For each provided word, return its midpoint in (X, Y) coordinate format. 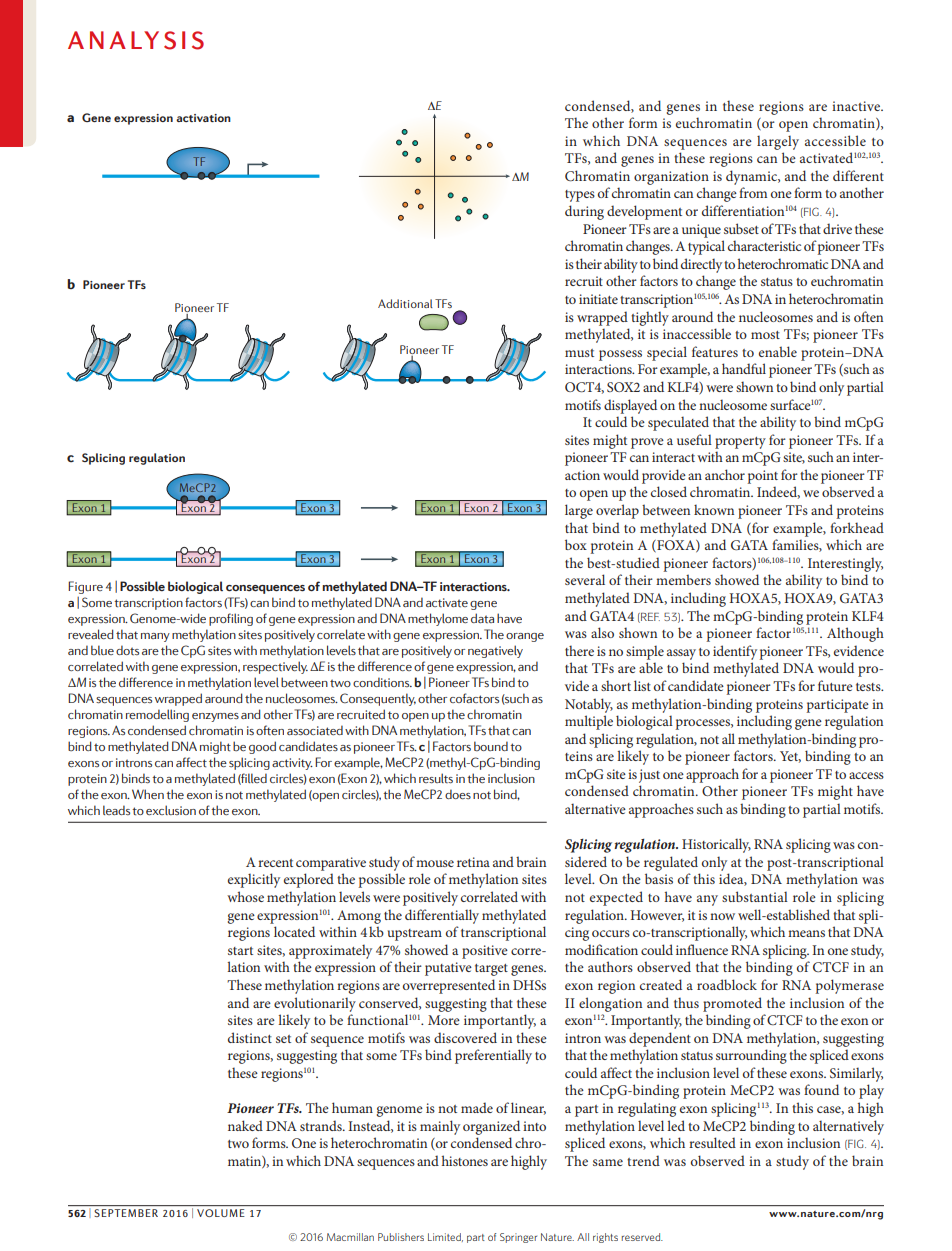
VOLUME (220, 1213)
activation (203, 118)
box (576, 544)
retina (473, 862)
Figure (85, 587)
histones (465, 1160)
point (762, 477)
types (580, 196)
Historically (716, 845)
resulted (712, 1142)
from (753, 192)
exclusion (171, 810)
